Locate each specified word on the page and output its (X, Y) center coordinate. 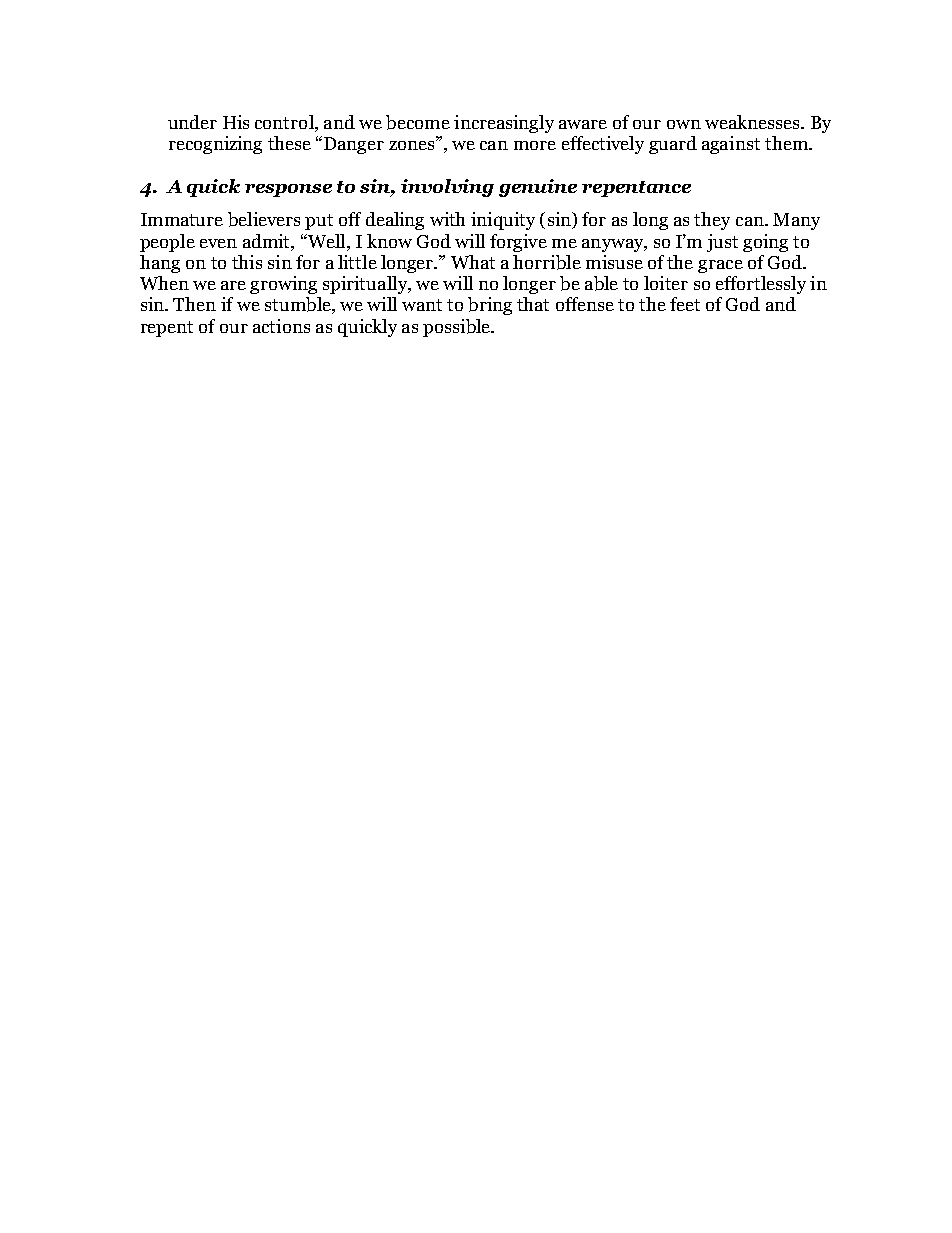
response (288, 190)
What (473, 262)
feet (685, 304)
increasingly (504, 124)
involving (447, 188)
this (247, 262)
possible (458, 328)
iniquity (503, 221)
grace (720, 266)
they (712, 221)
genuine (538, 188)
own (684, 124)
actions (281, 326)
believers (264, 219)
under (192, 122)
